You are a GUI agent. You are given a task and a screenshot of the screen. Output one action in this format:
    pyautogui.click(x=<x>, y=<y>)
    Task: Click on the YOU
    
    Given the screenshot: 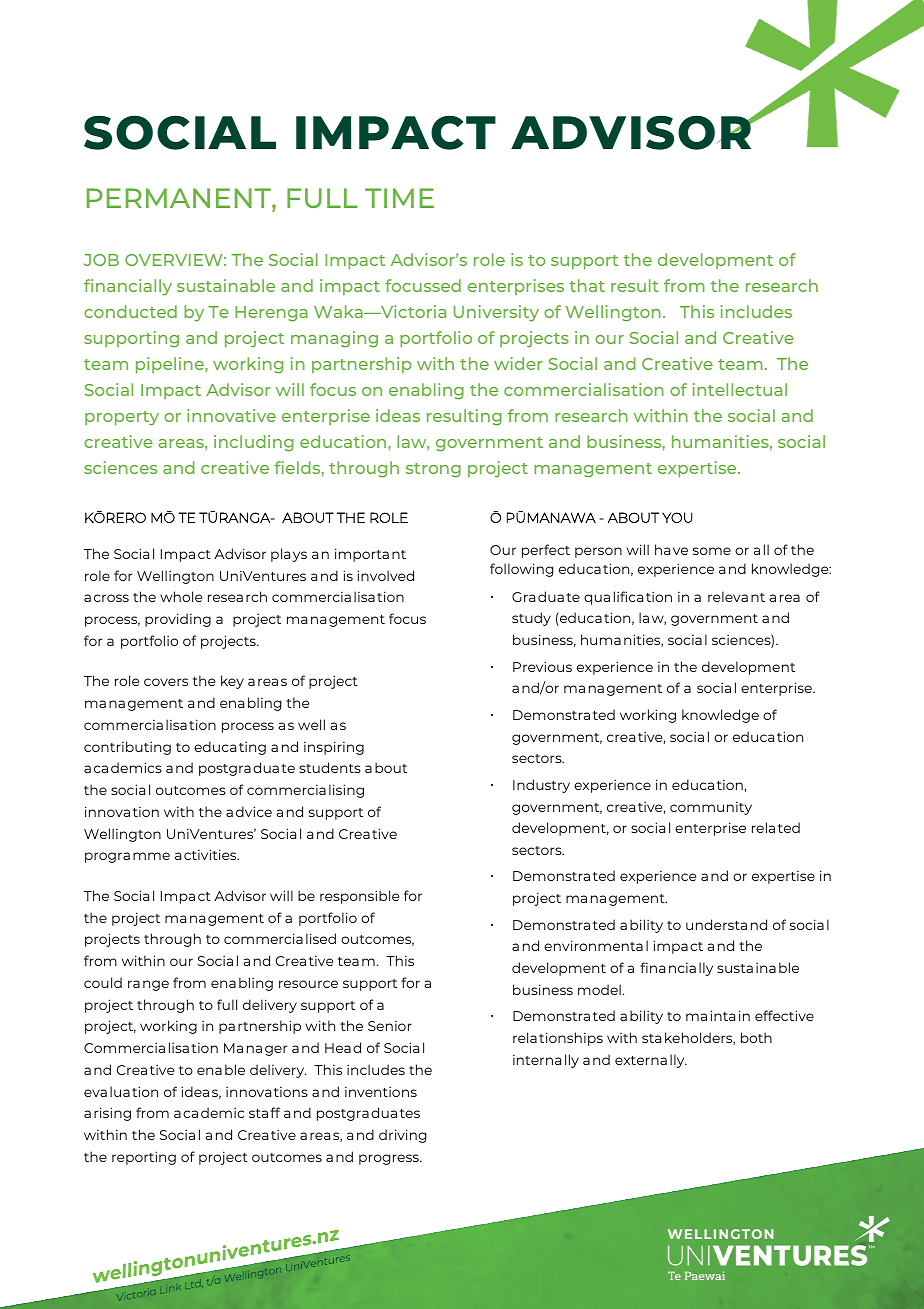 What is the action you would take?
    pyautogui.click(x=677, y=517)
